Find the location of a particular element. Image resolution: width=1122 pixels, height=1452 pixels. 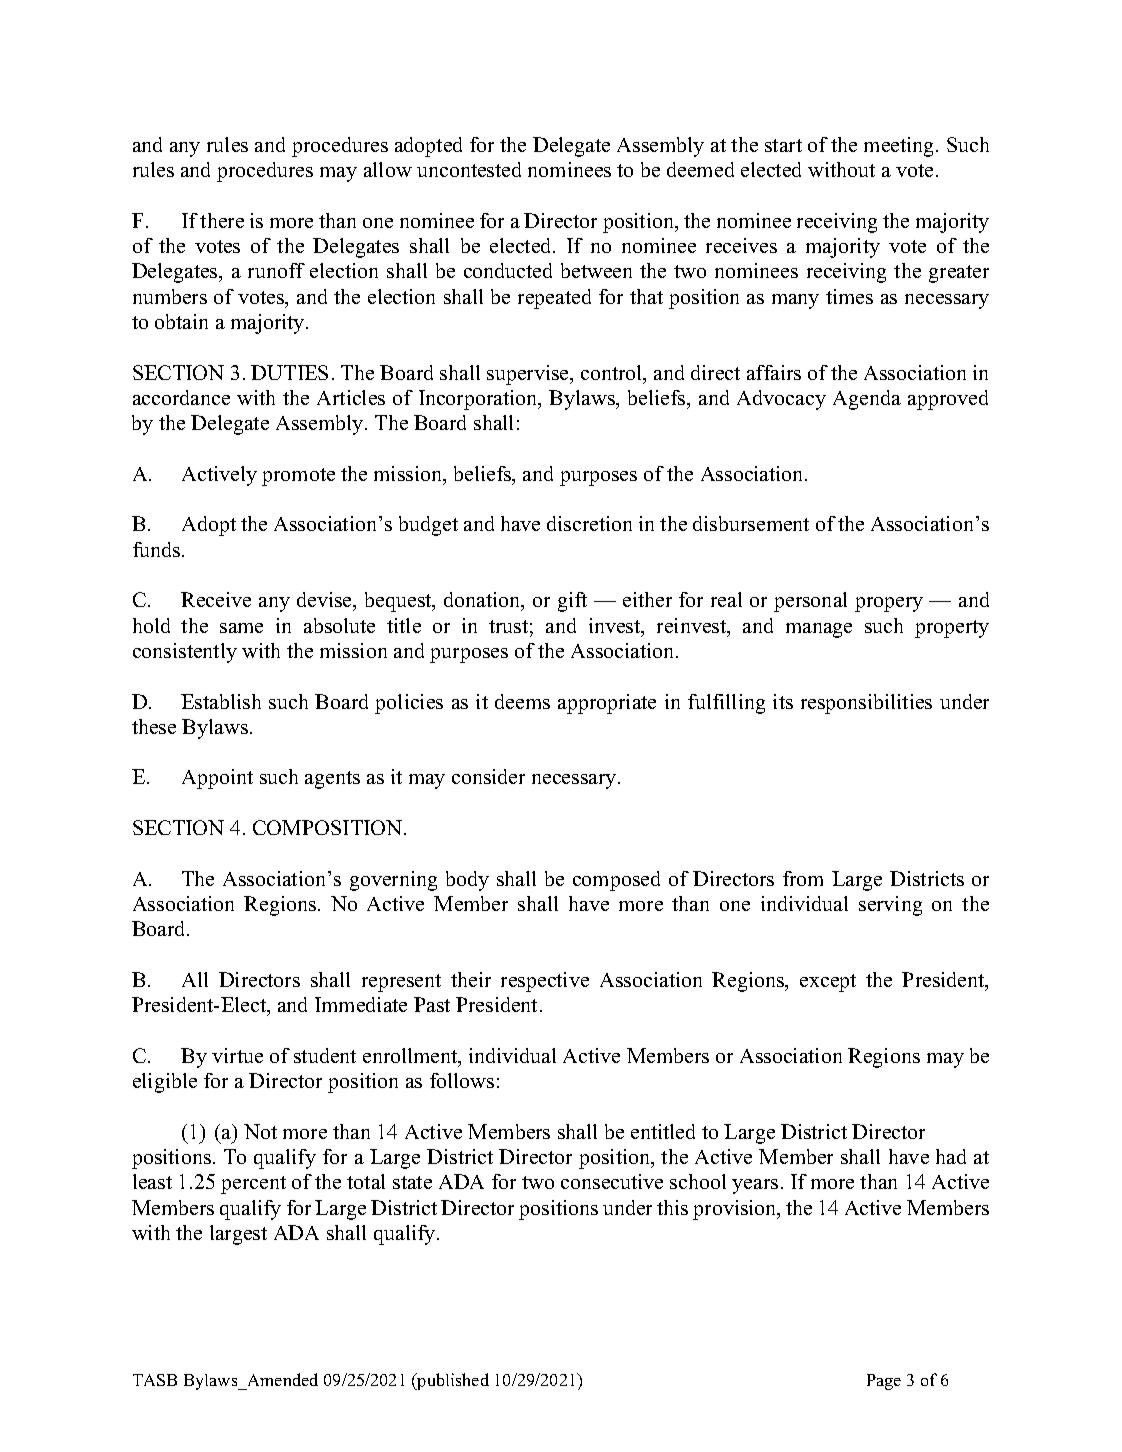

percent is located at coordinates (253, 1185).
